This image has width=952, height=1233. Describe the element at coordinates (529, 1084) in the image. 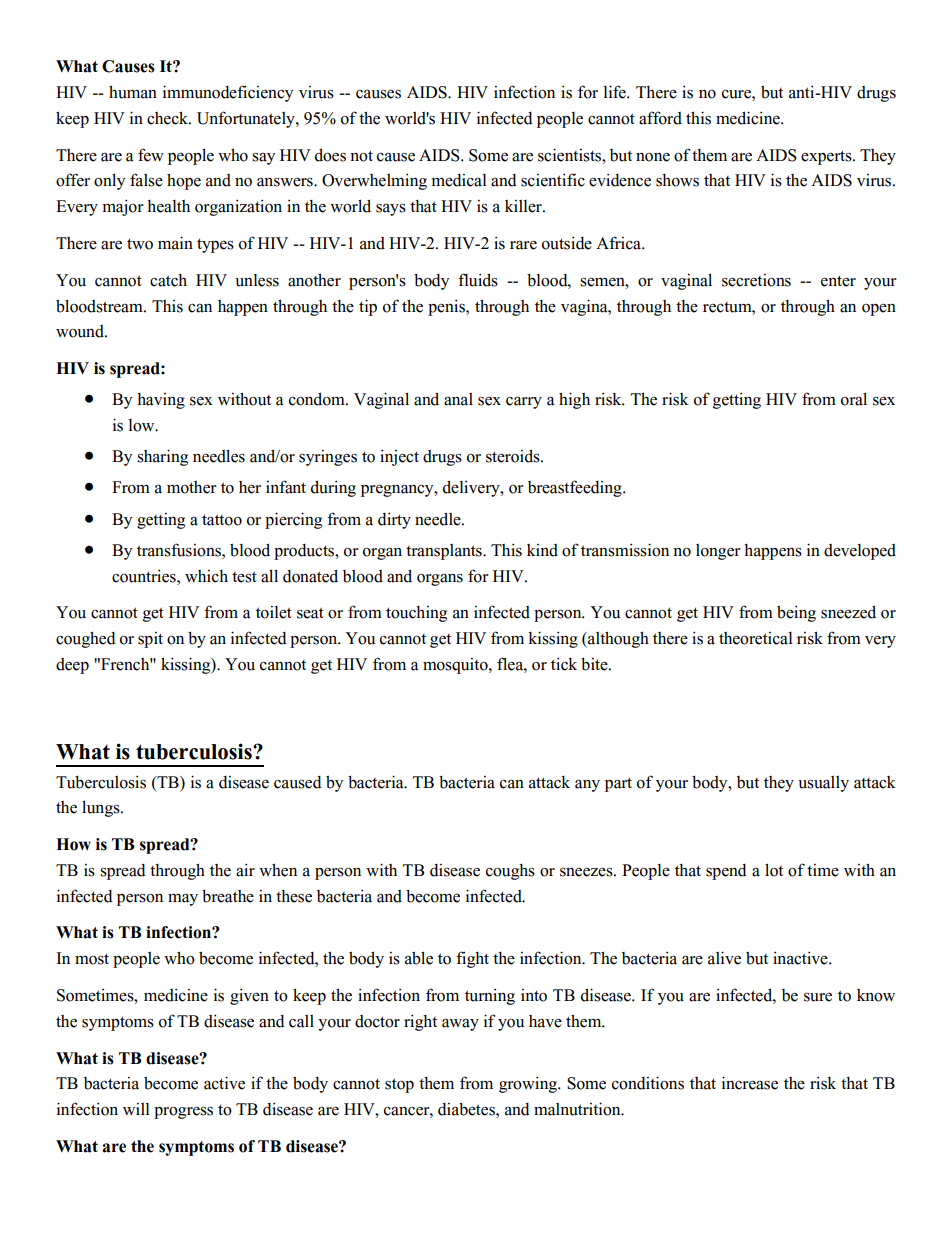

I see `growing` at that location.
